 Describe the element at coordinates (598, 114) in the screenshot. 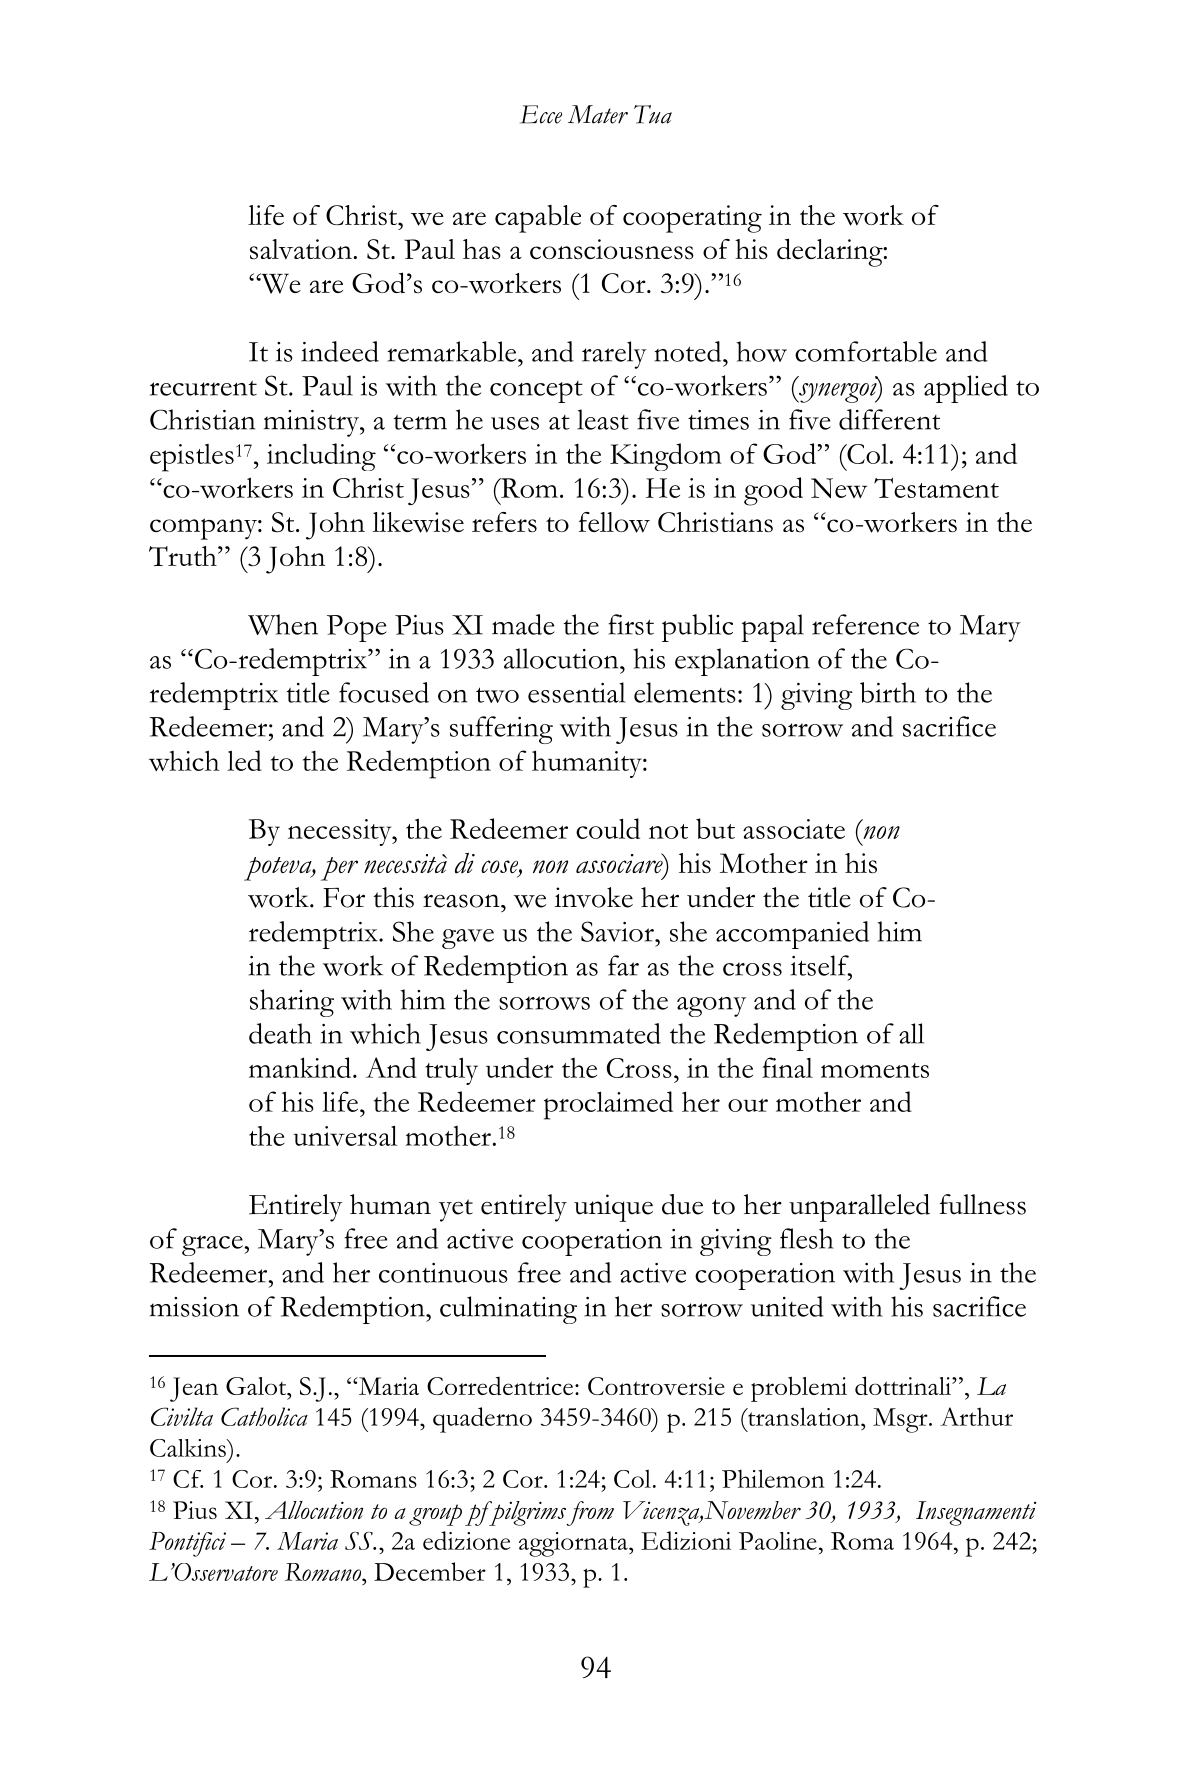

I see `Mater` at that location.
